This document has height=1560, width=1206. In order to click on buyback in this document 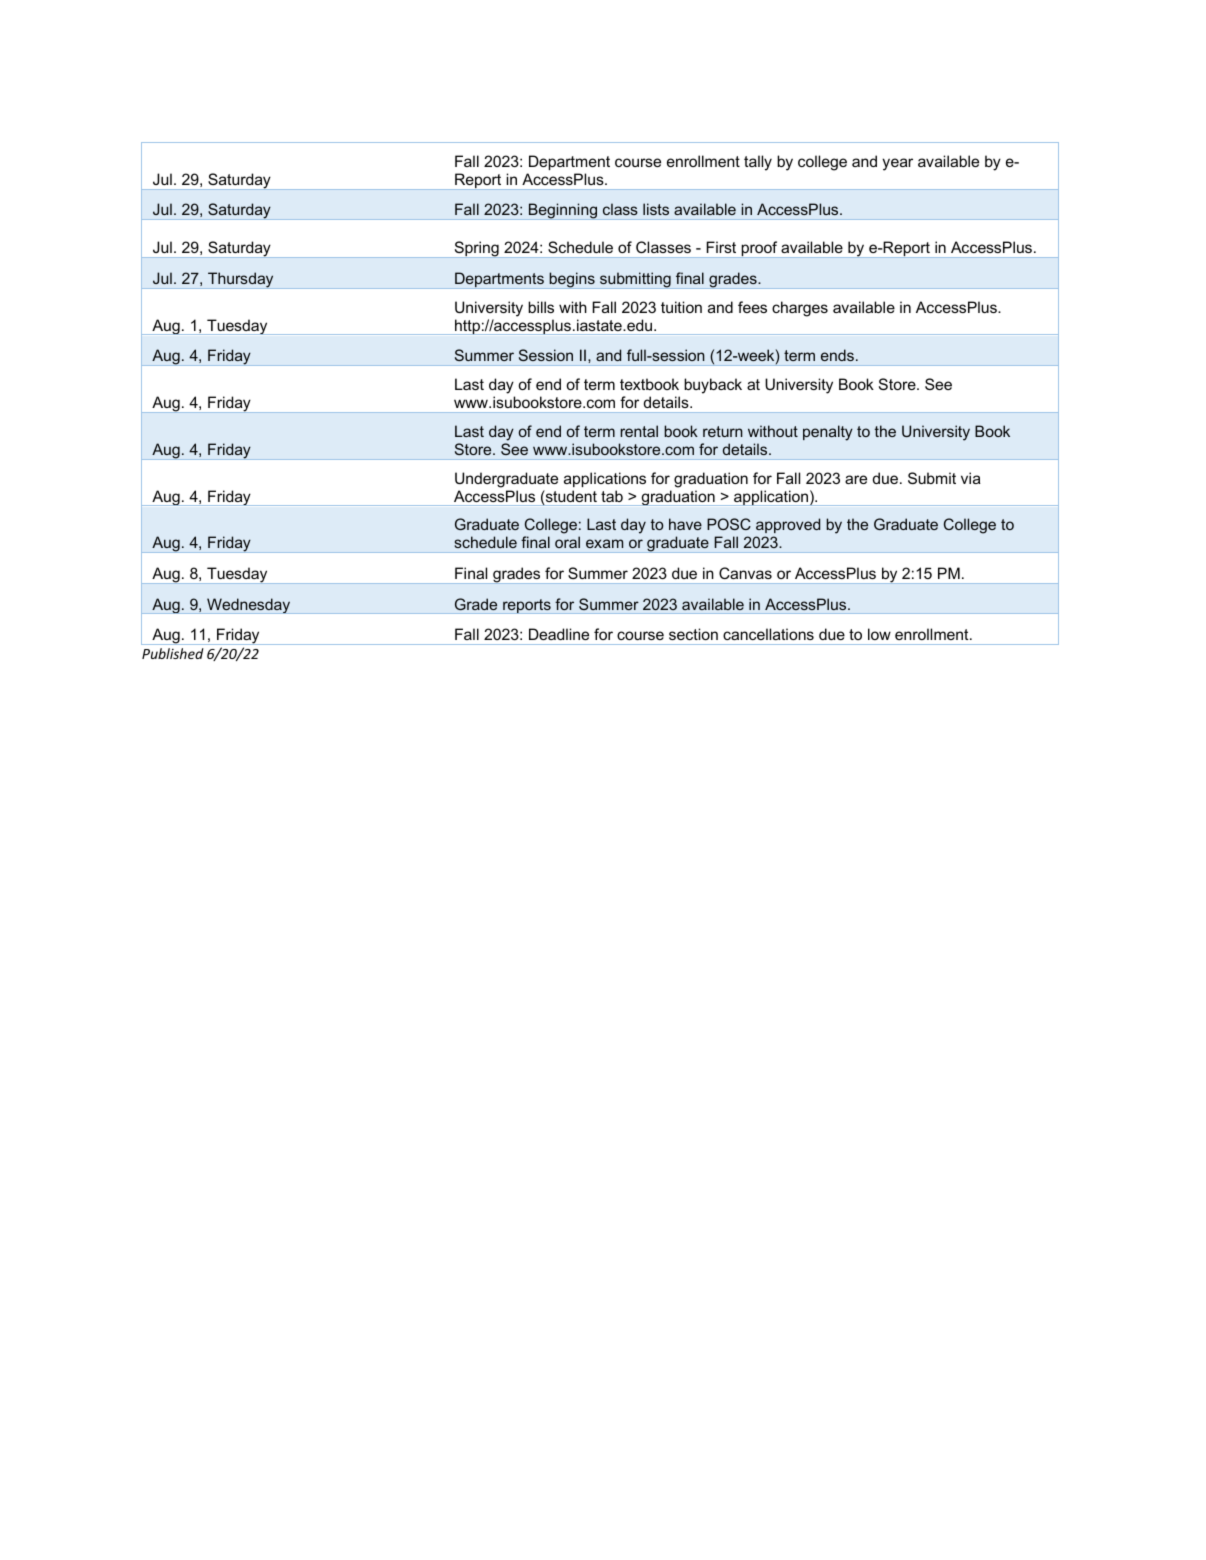, I will do `click(713, 386)`.
